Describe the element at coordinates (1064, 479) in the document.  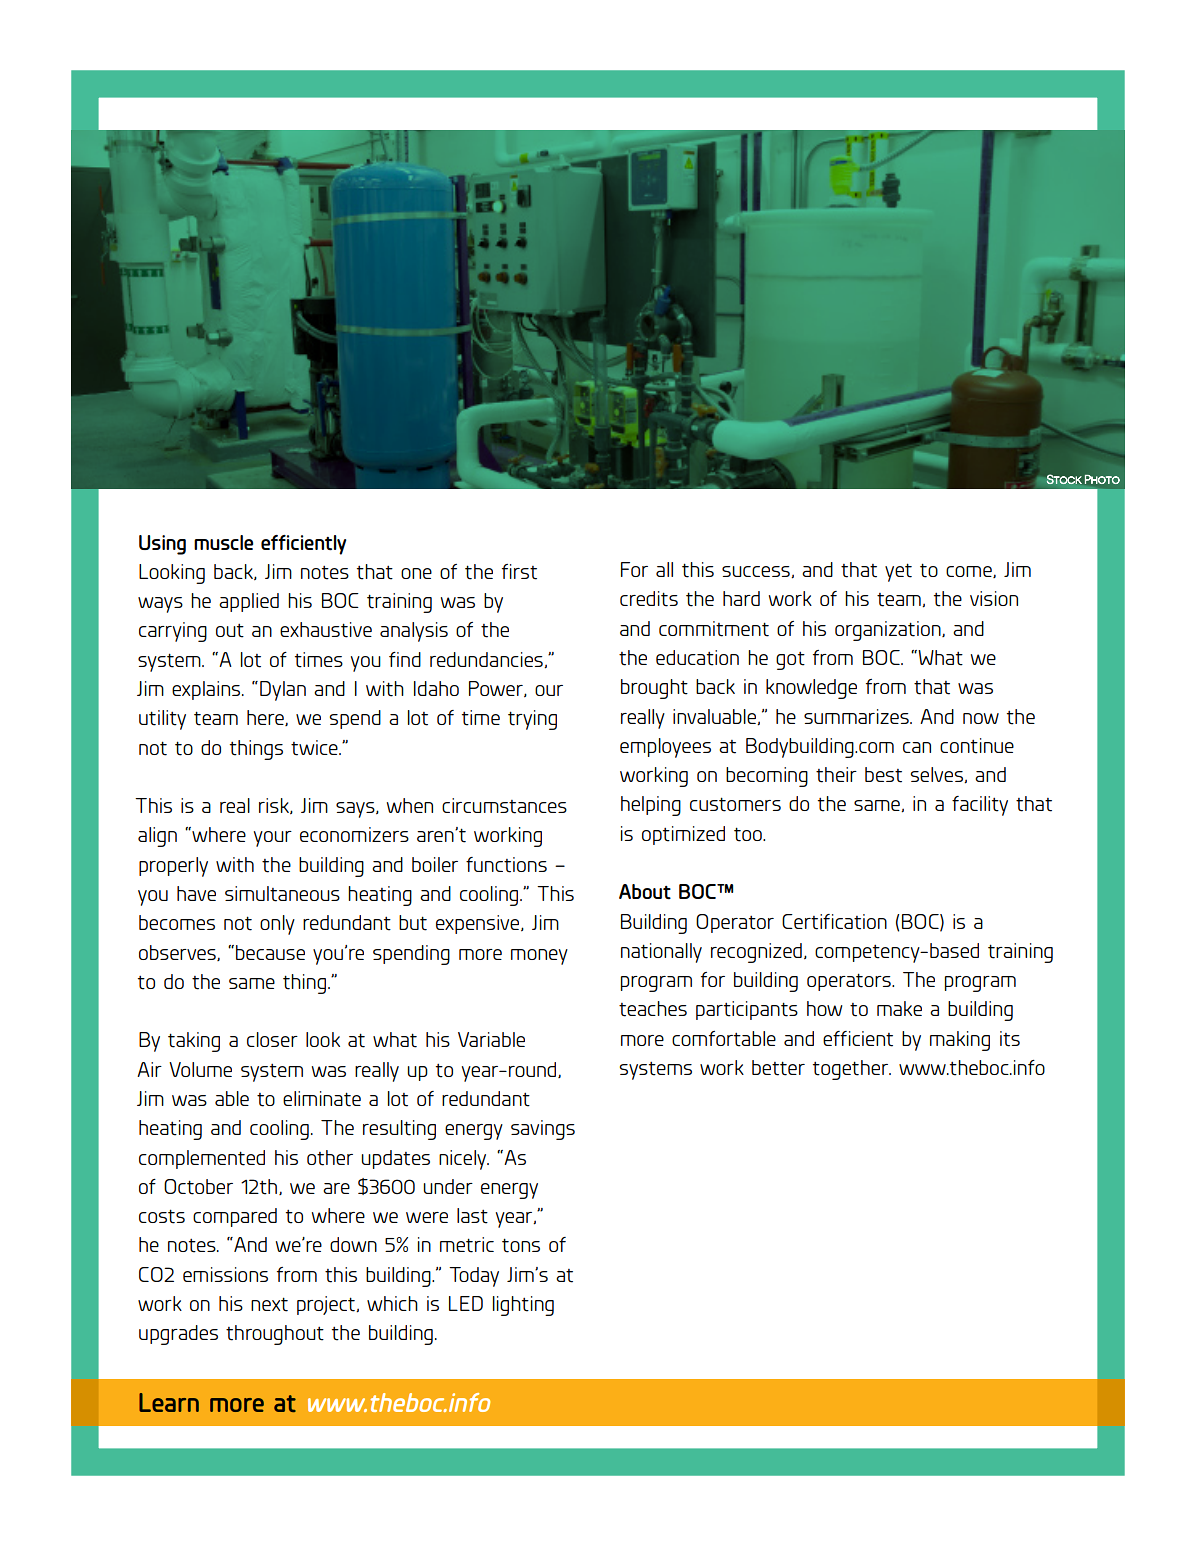
I see `Stock` at that location.
